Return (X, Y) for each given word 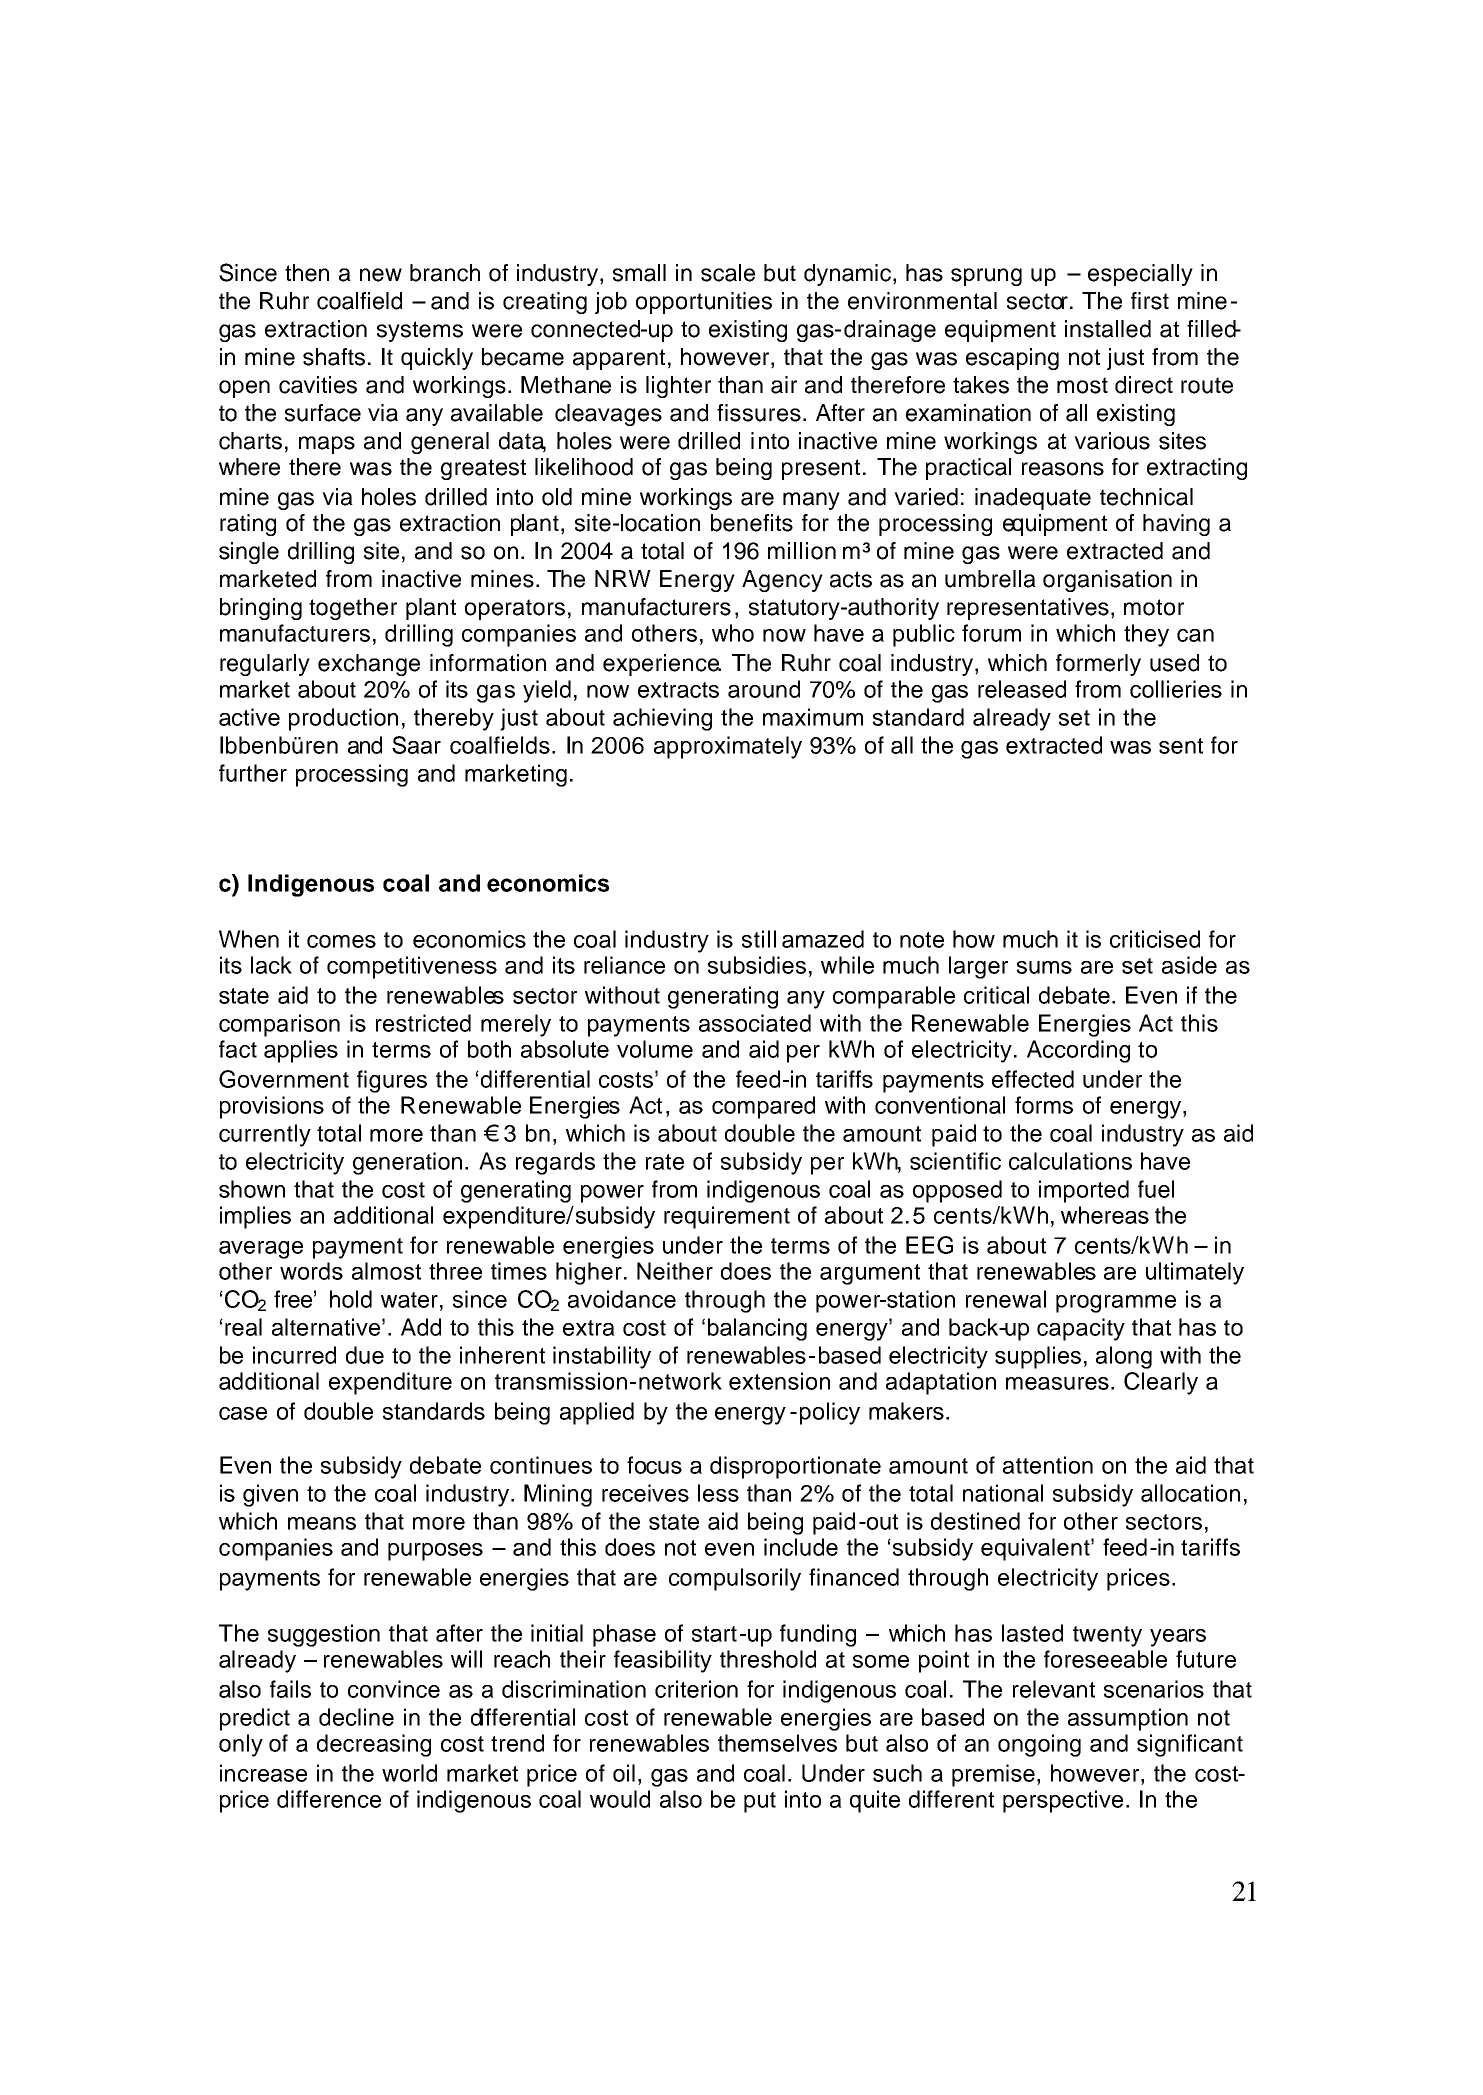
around (764, 689)
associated (755, 1023)
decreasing (374, 1745)
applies (301, 1051)
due (365, 1355)
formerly (1098, 665)
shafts (334, 357)
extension (779, 1381)
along (1124, 1357)
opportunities (704, 303)
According (1078, 1051)
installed (1108, 329)
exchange (369, 665)
